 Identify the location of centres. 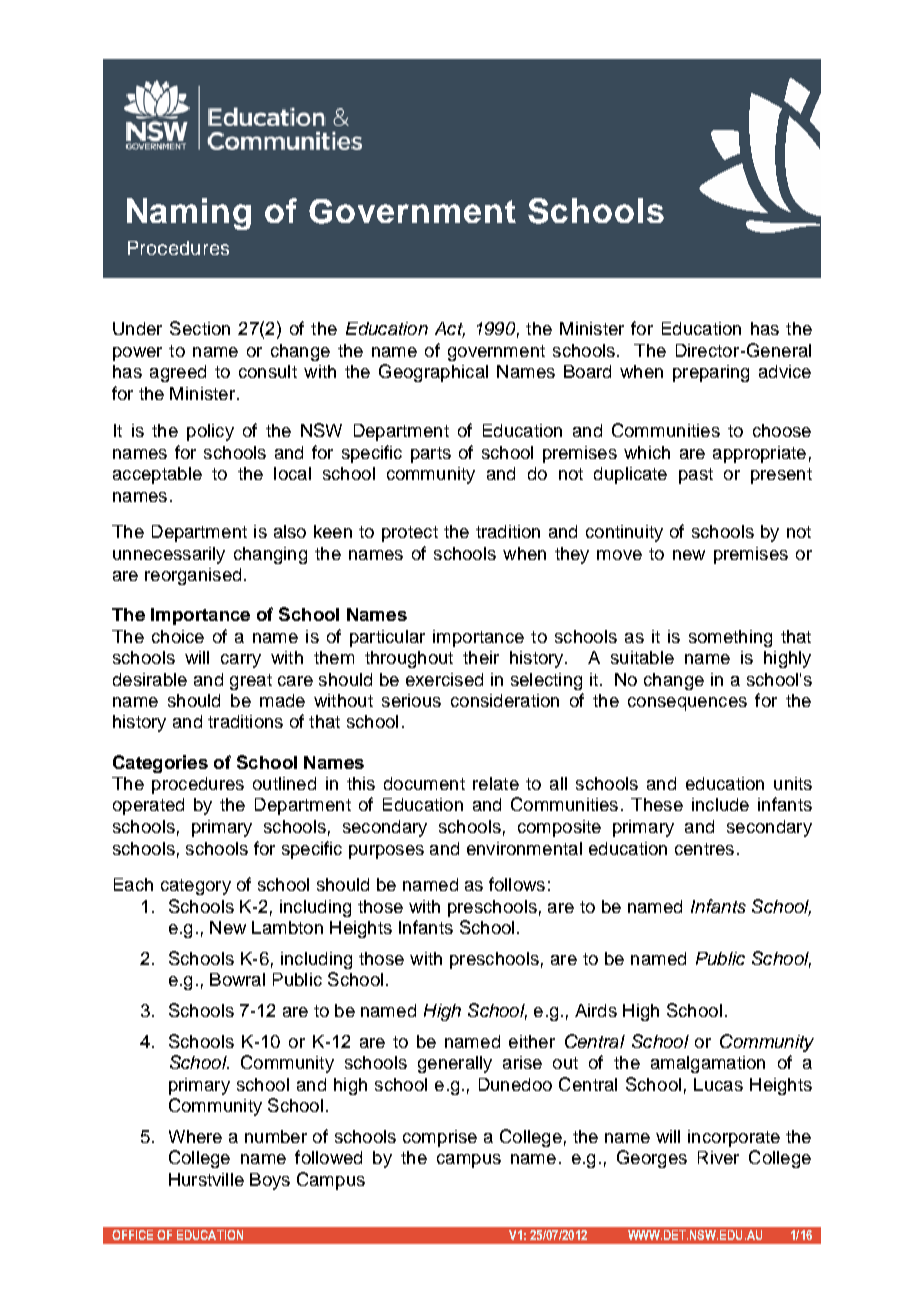
(704, 849).
